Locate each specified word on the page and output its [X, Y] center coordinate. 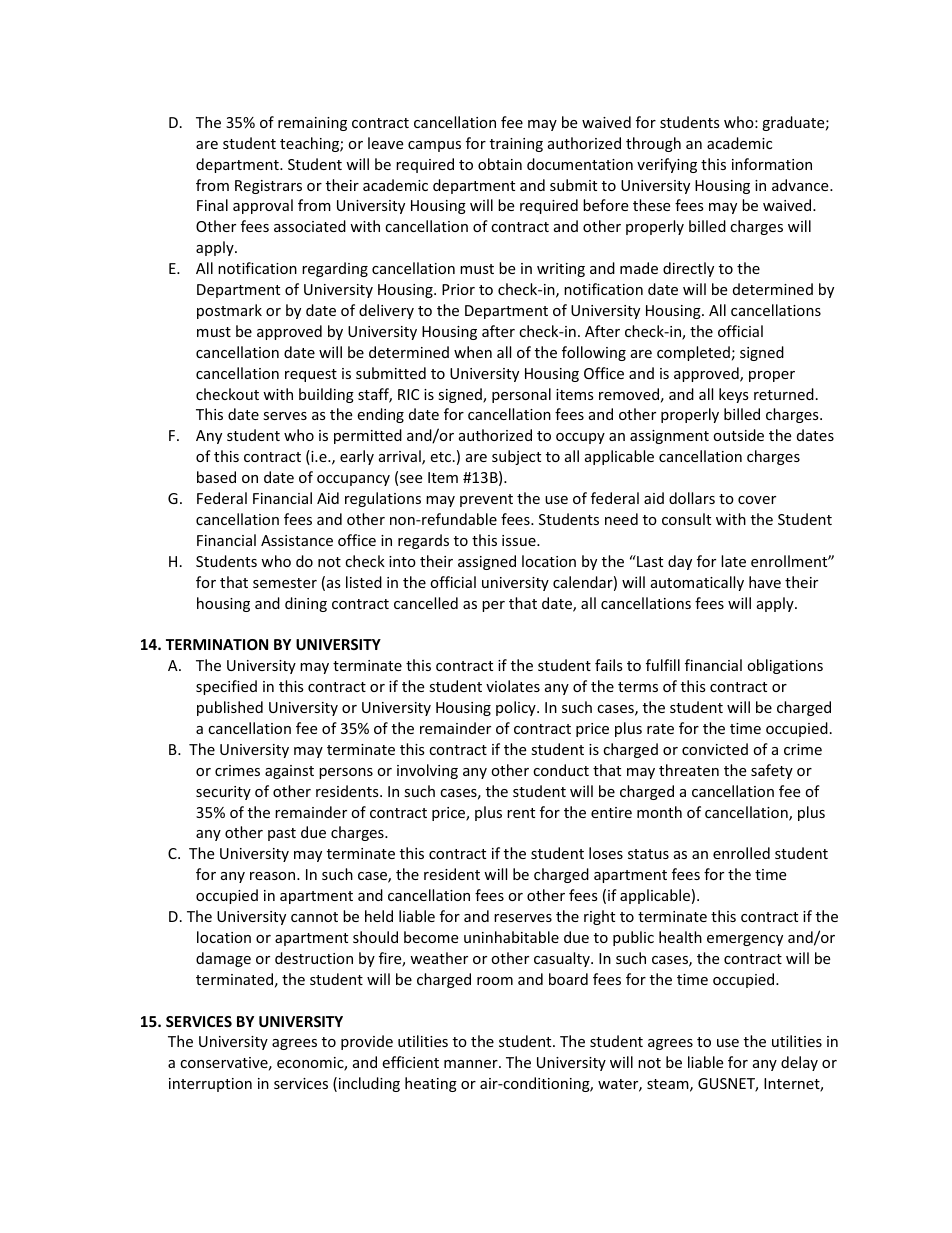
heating [431, 1084]
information [772, 164]
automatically [697, 583]
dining [306, 604]
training [516, 145]
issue [520, 540]
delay [799, 1063]
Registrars [268, 187]
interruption [210, 1085]
